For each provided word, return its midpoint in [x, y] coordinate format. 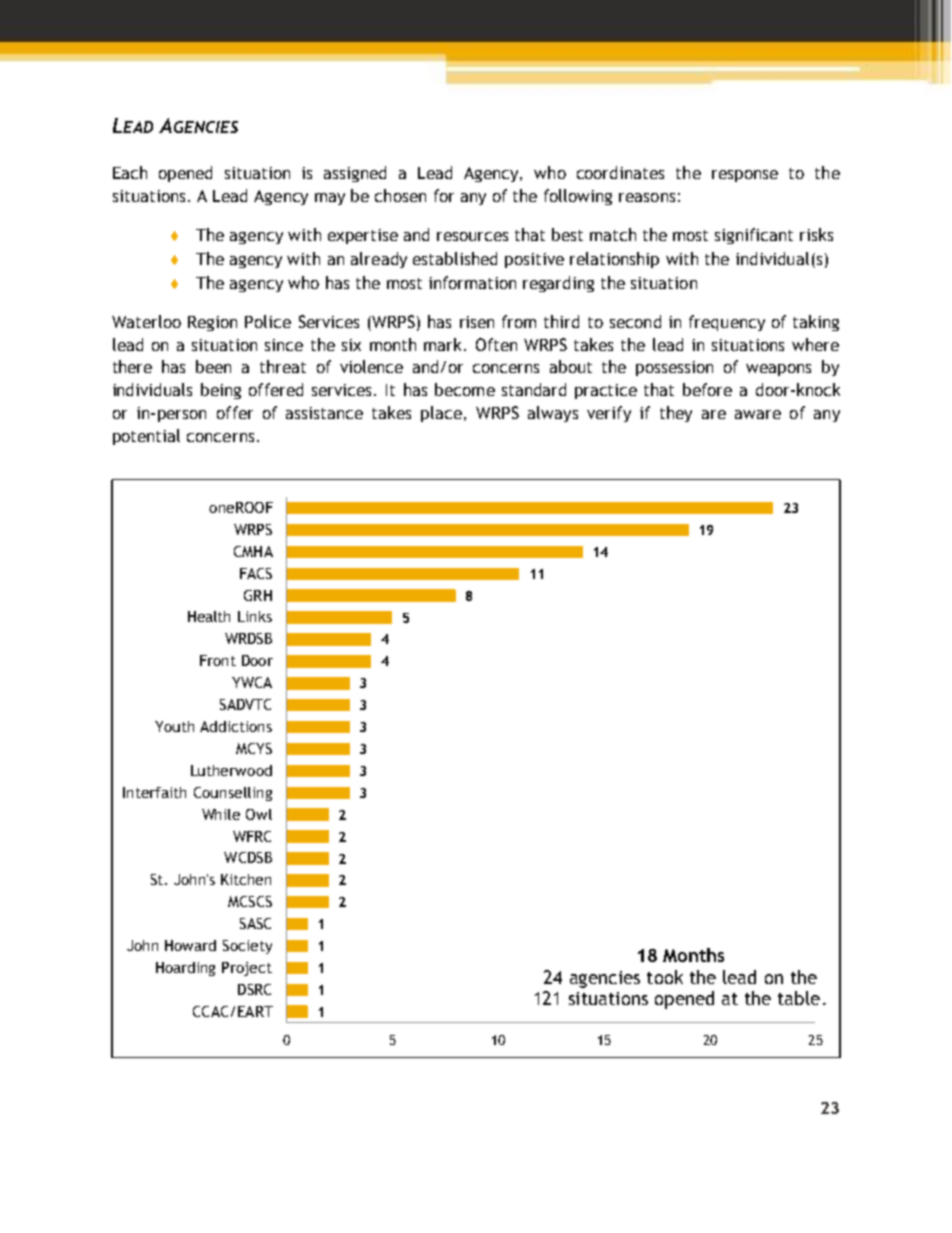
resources [472, 236]
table [799, 998]
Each [130, 172]
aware [758, 414]
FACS [256, 573]
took [665, 977]
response [745, 176]
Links [255, 616]
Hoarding [185, 969]
